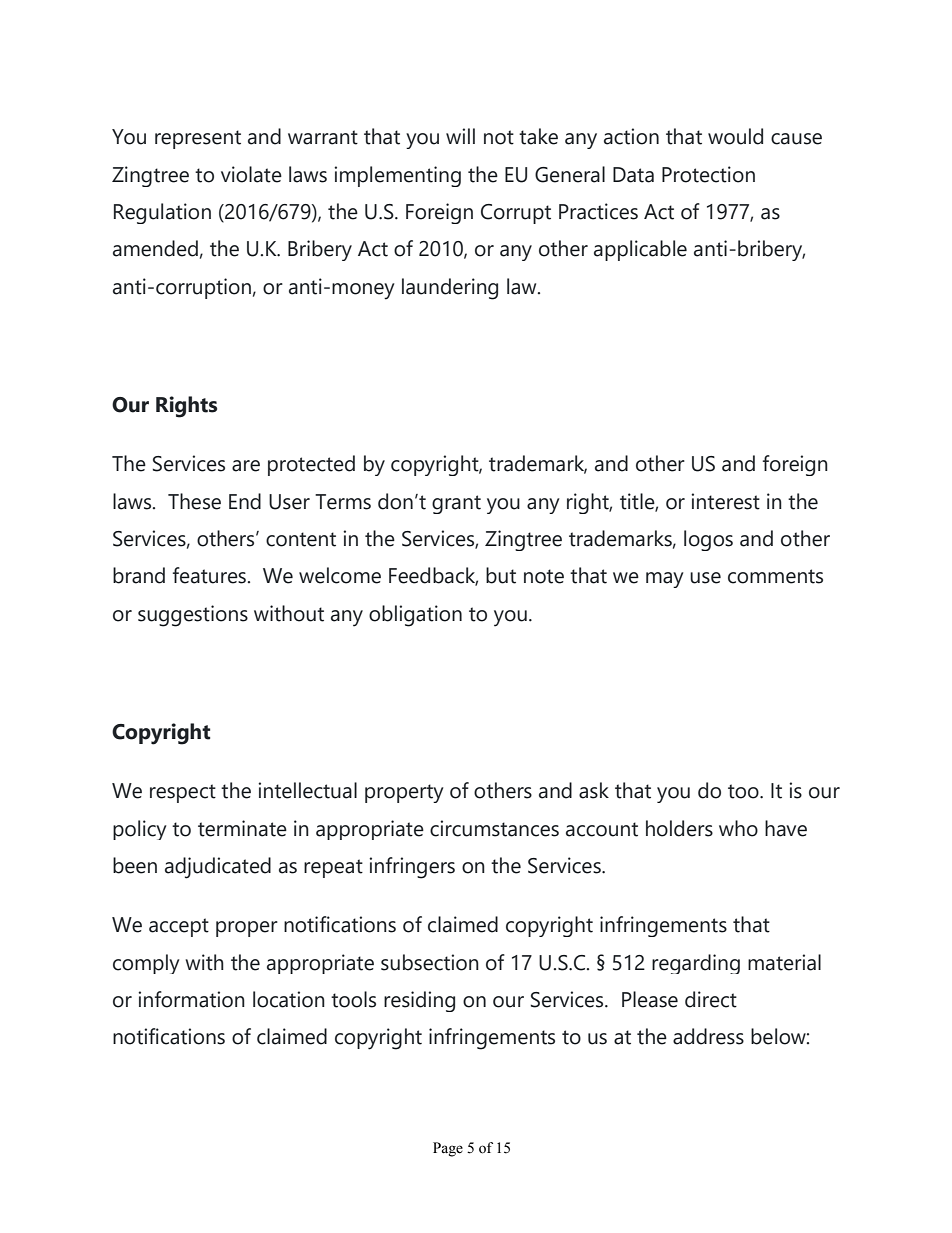 This screenshot has height=1233, width=952. I want to click on suggestions, so click(193, 616).
